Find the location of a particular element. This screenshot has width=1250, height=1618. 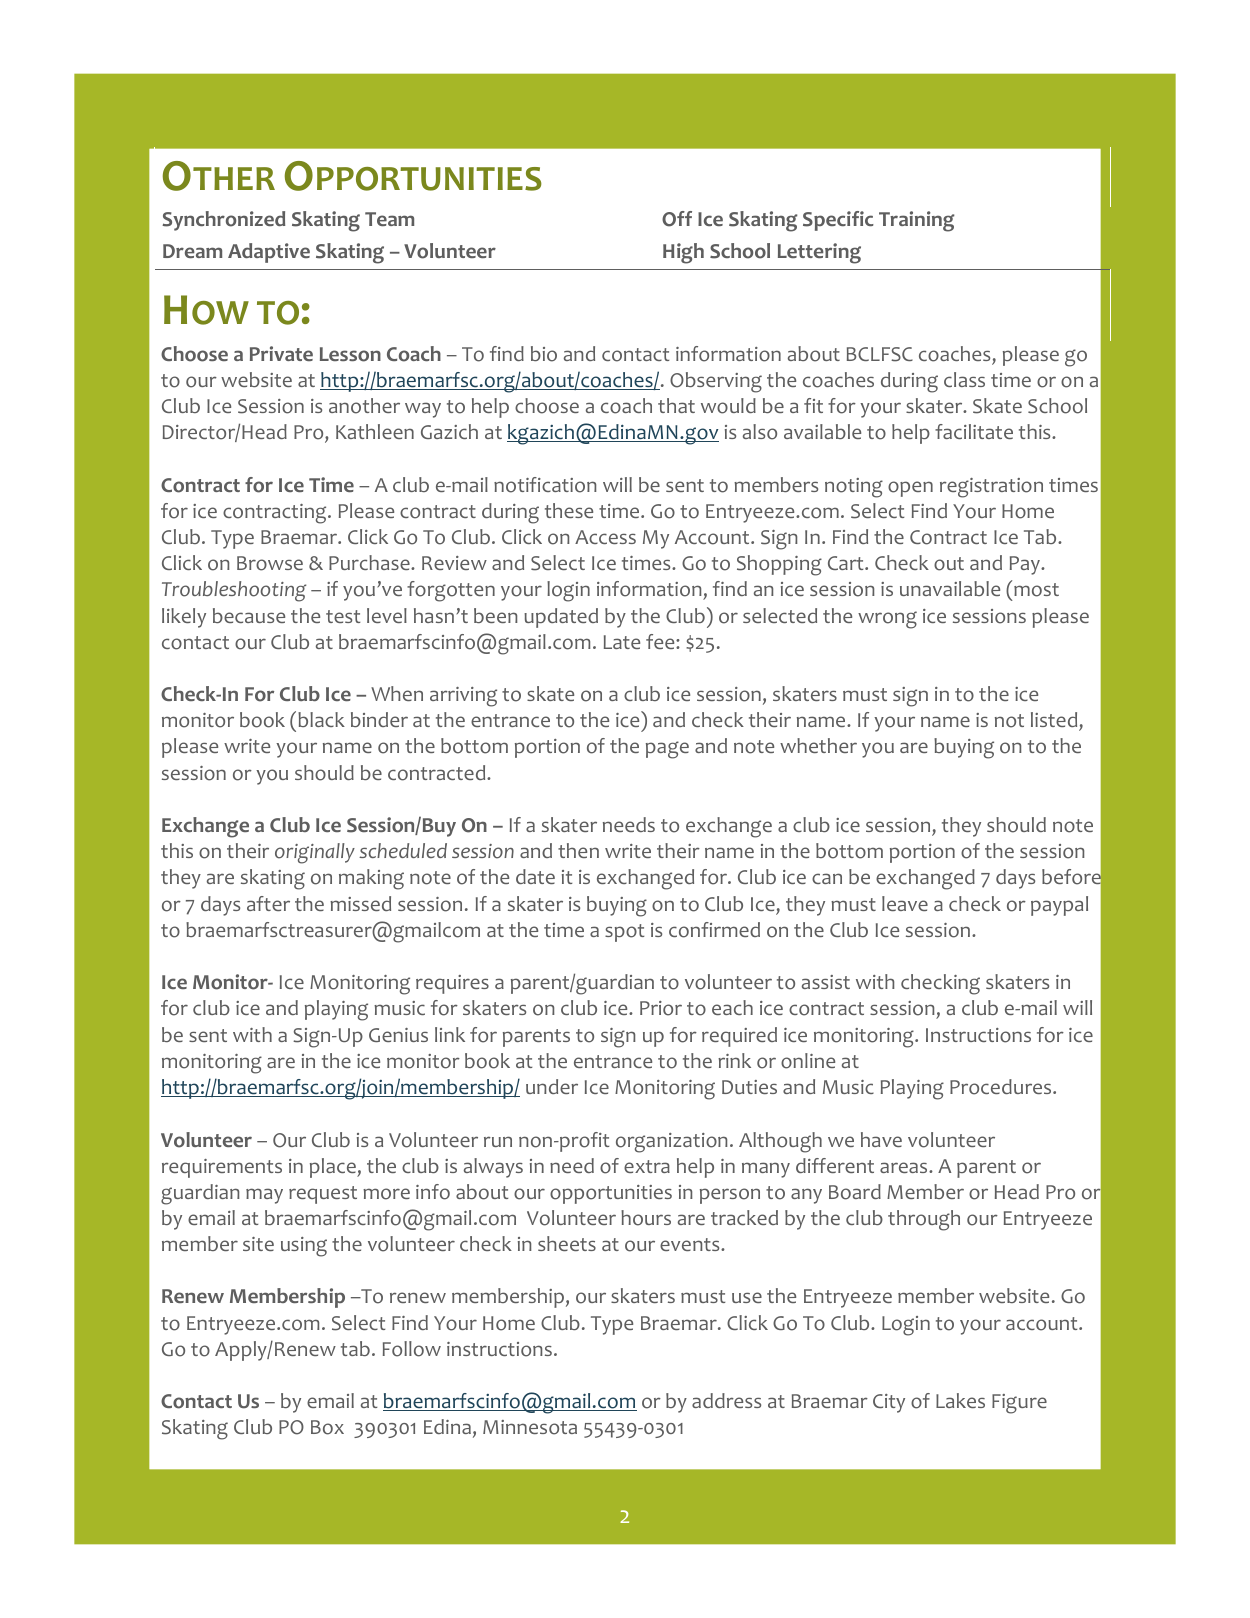

High is located at coordinates (683, 253).
